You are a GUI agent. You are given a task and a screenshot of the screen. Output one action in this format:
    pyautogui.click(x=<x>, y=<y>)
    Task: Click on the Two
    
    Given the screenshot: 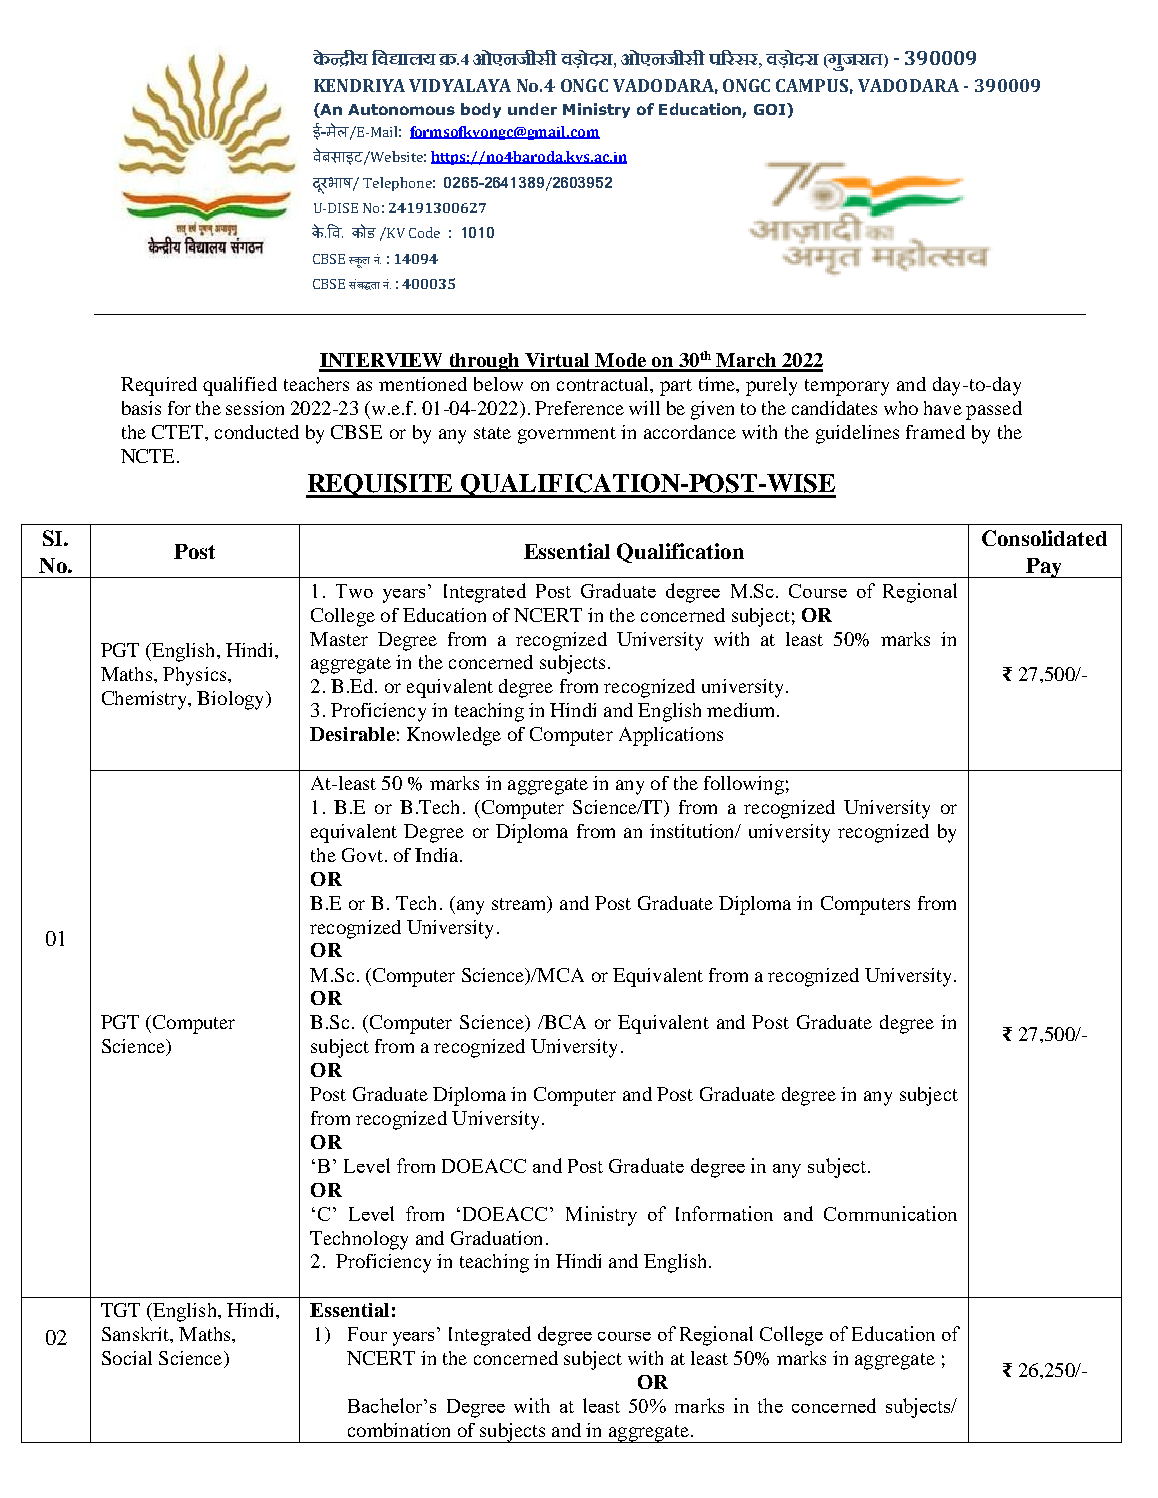 What is the action you would take?
    pyautogui.click(x=354, y=591)
